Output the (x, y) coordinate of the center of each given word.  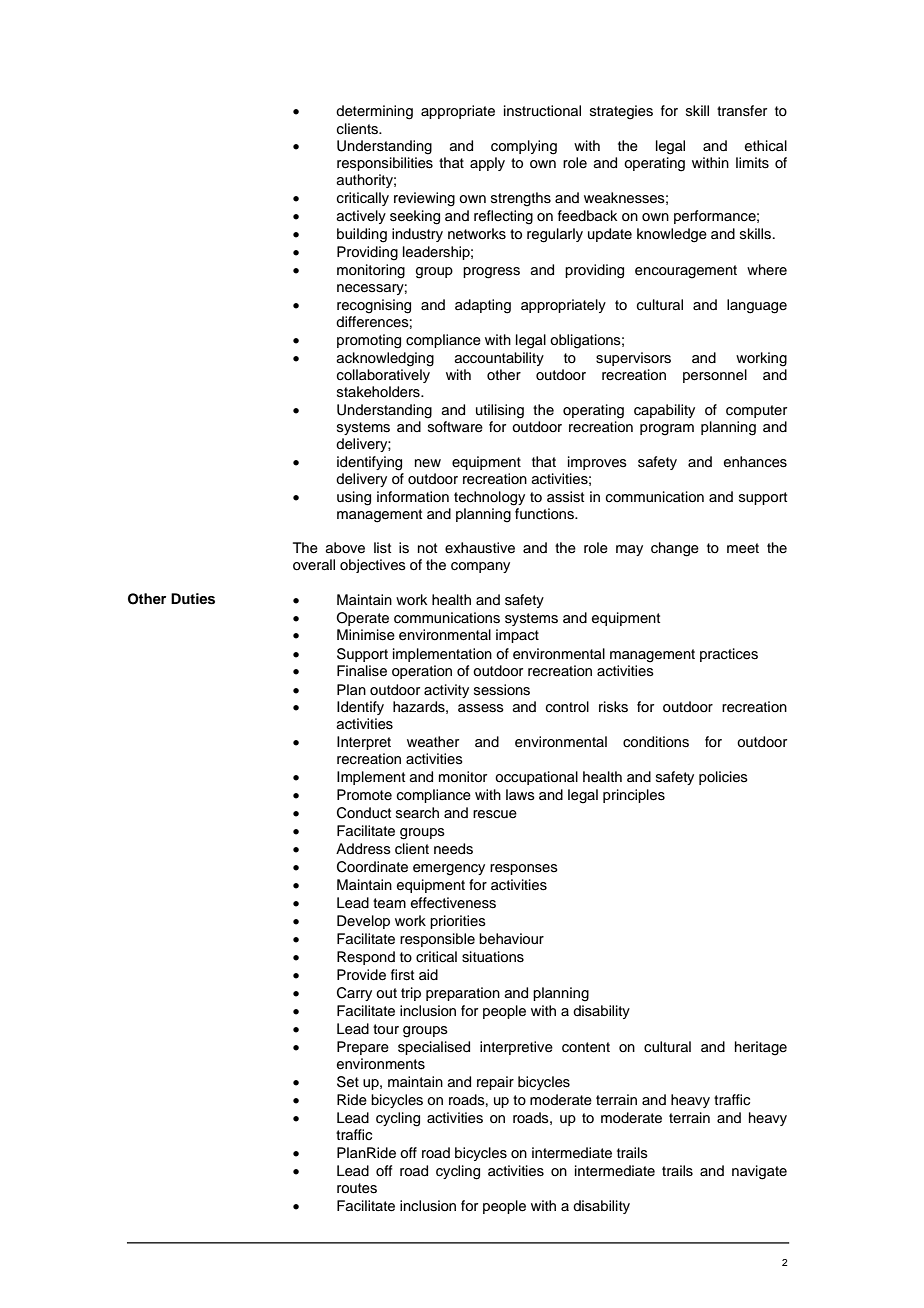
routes (357, 1188)
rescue (495, 814)
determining (374, 112)
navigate (759, 1172)
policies (723, 778)
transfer (742, 111)
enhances (755, 462)
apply (487, 164)
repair (495, 1083)
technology (489, 498)
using (354, 498)
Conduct (364, 813)
